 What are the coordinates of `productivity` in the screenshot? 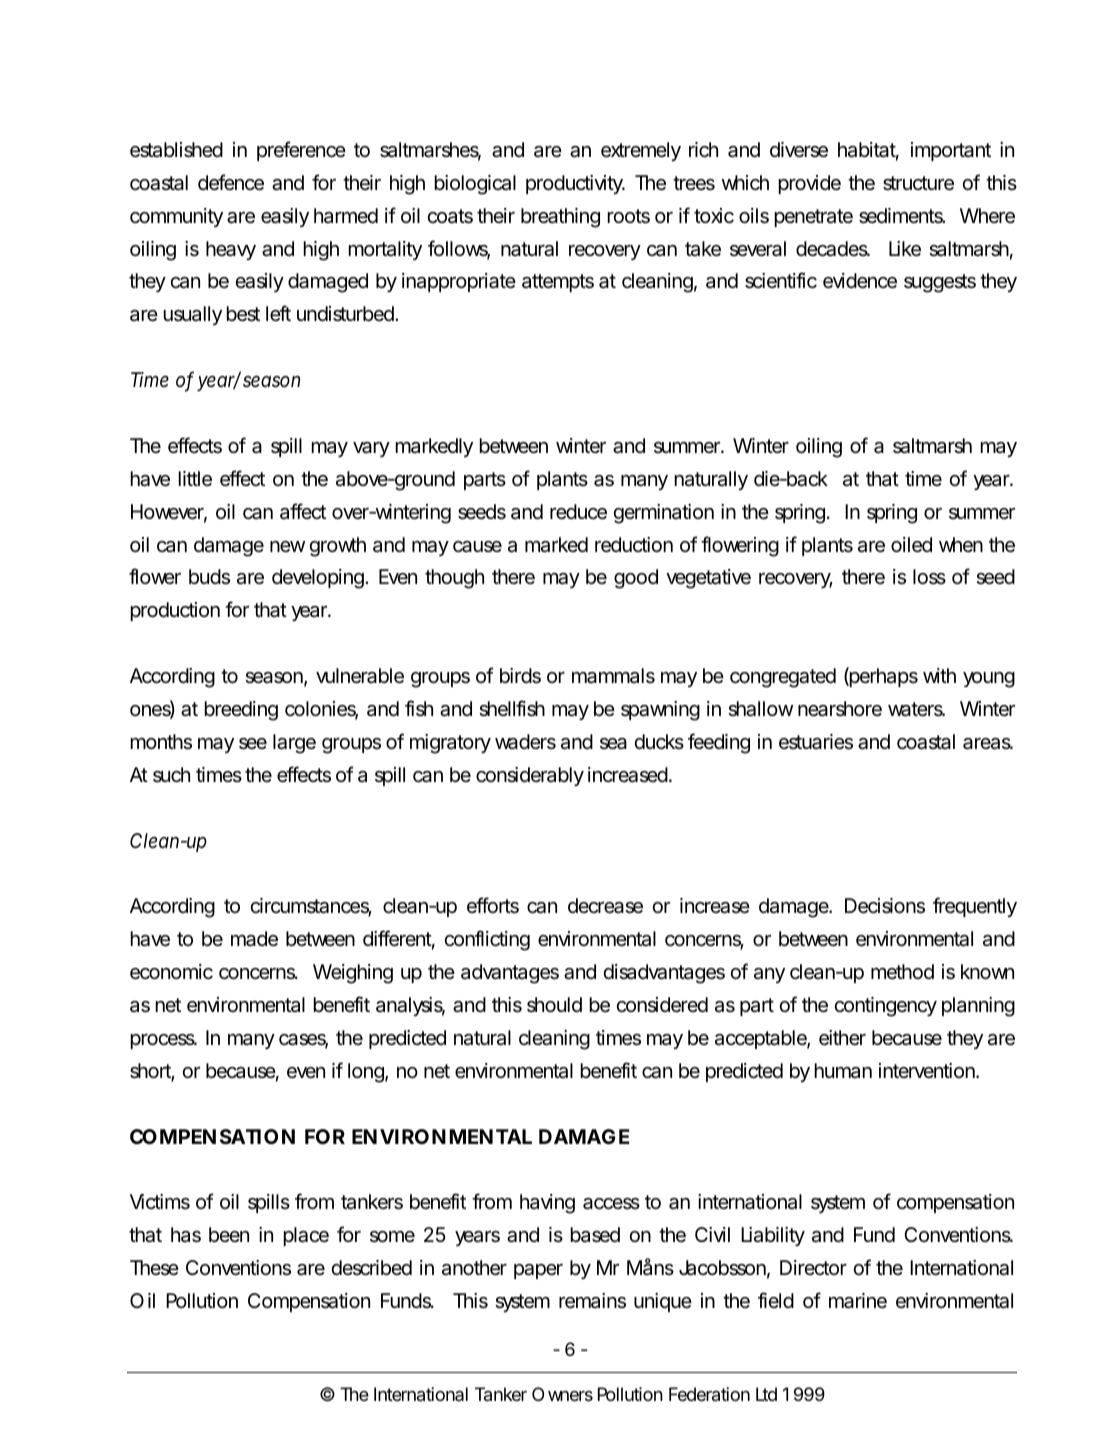 It's located at (575, 184).
